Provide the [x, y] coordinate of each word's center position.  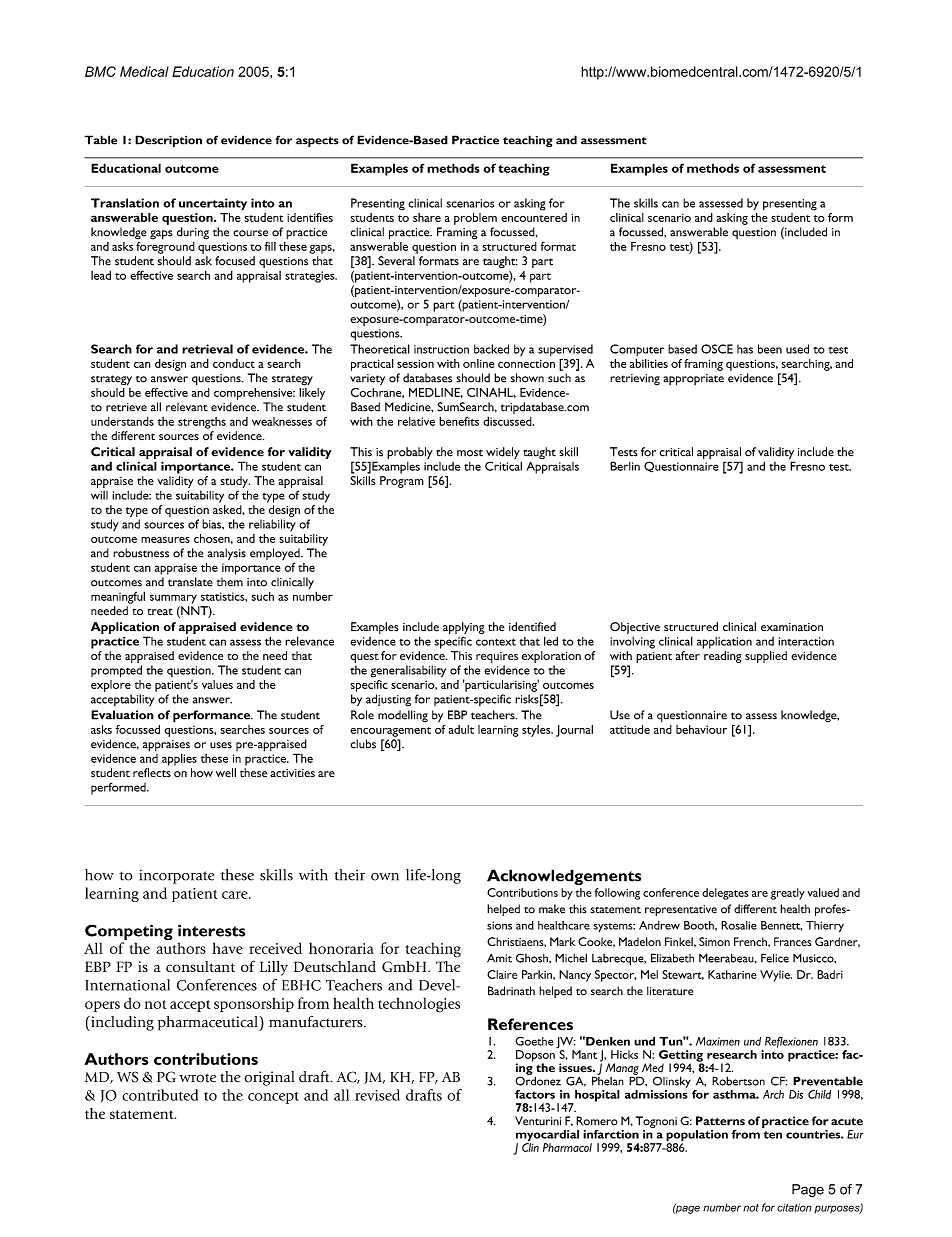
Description [168, 141]
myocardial [547, 1137]
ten [773, 1135]
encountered [534, 217]
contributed [160, 1095]
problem [475, 219]
